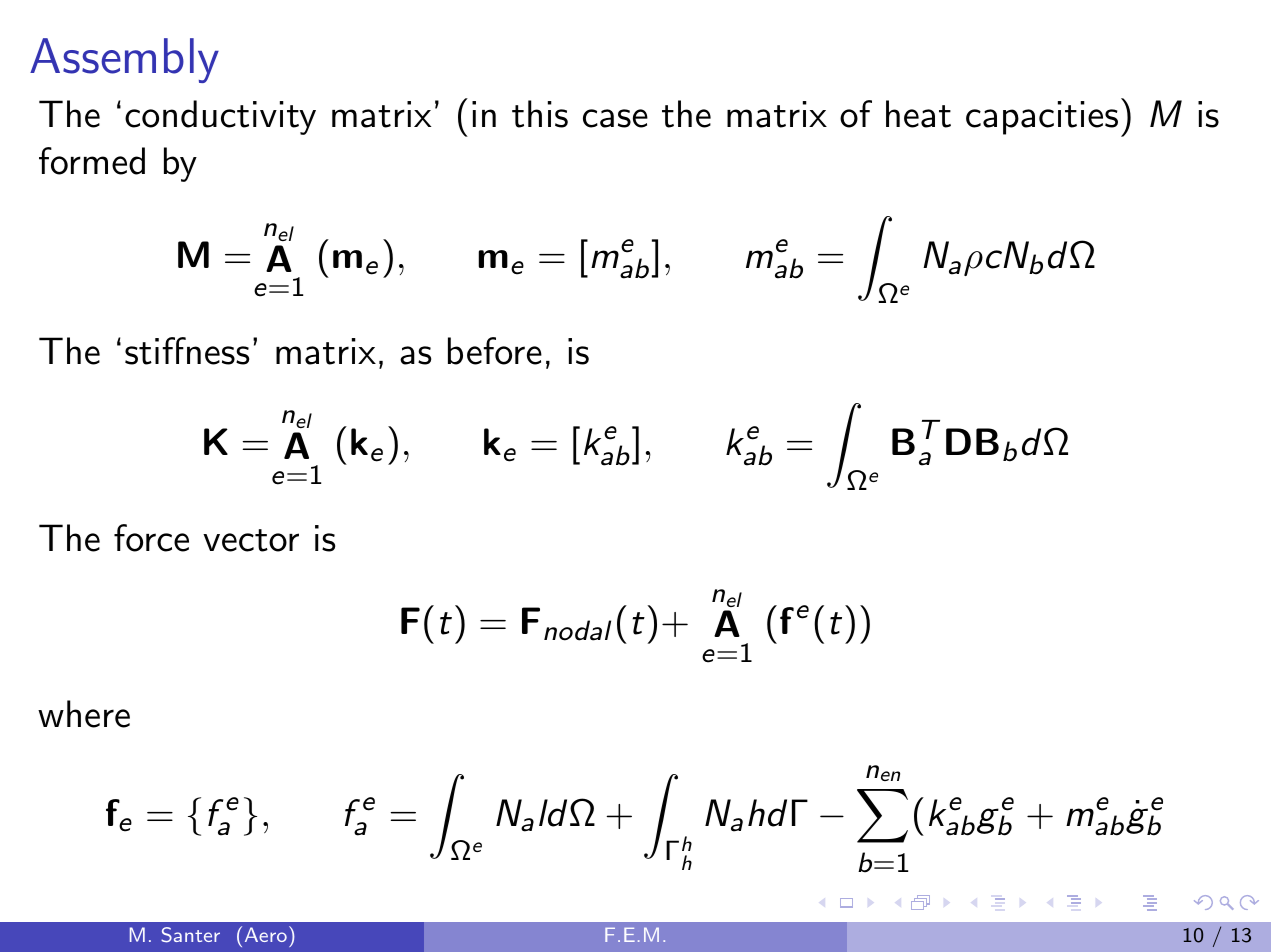 This image has height=952, width=1271. Describe the element at coordinates (1042, 118) in the image. I see `capacities` at that location.
